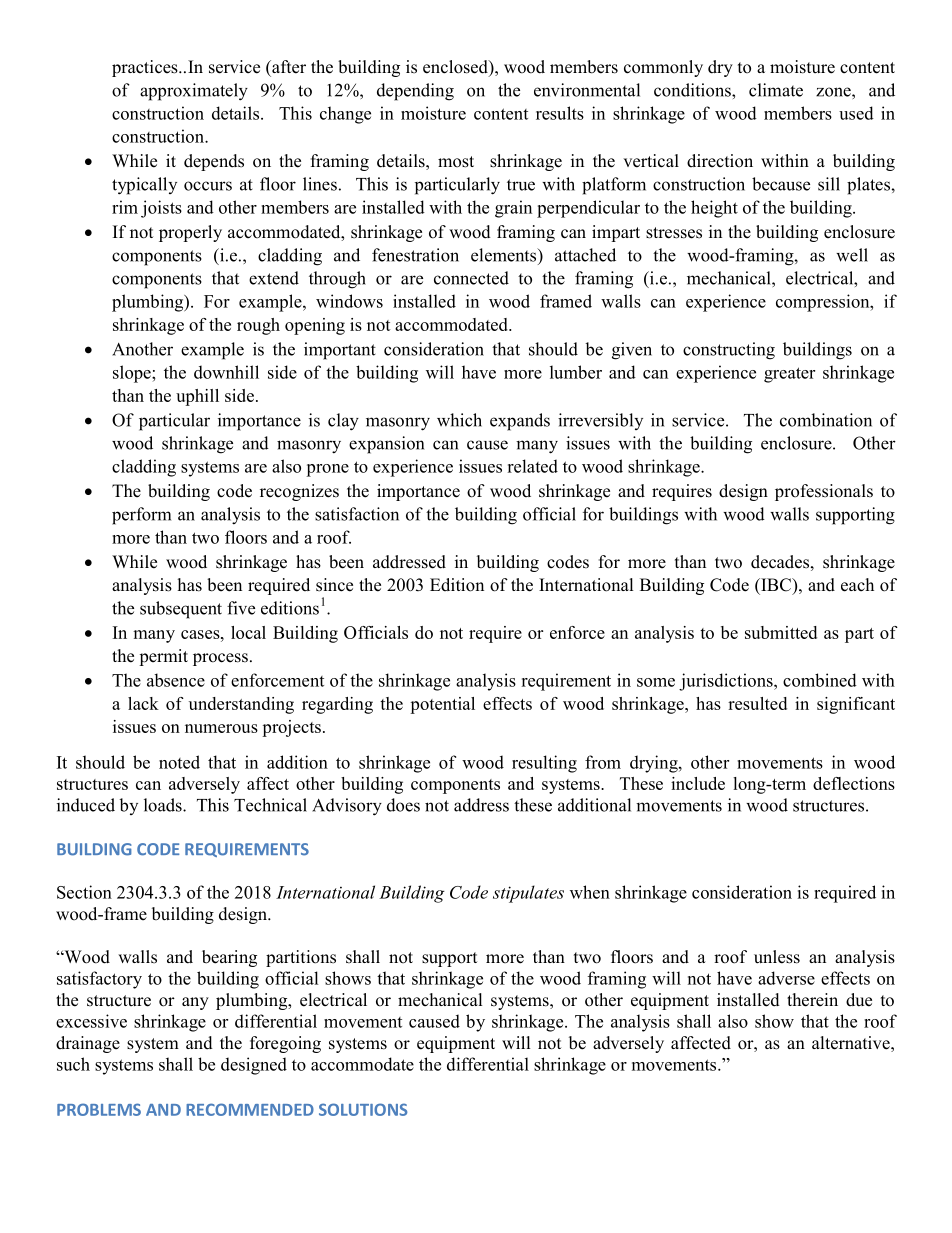 This page has width=952, height=1233. I want to click on approximately, so click(194, 92).
